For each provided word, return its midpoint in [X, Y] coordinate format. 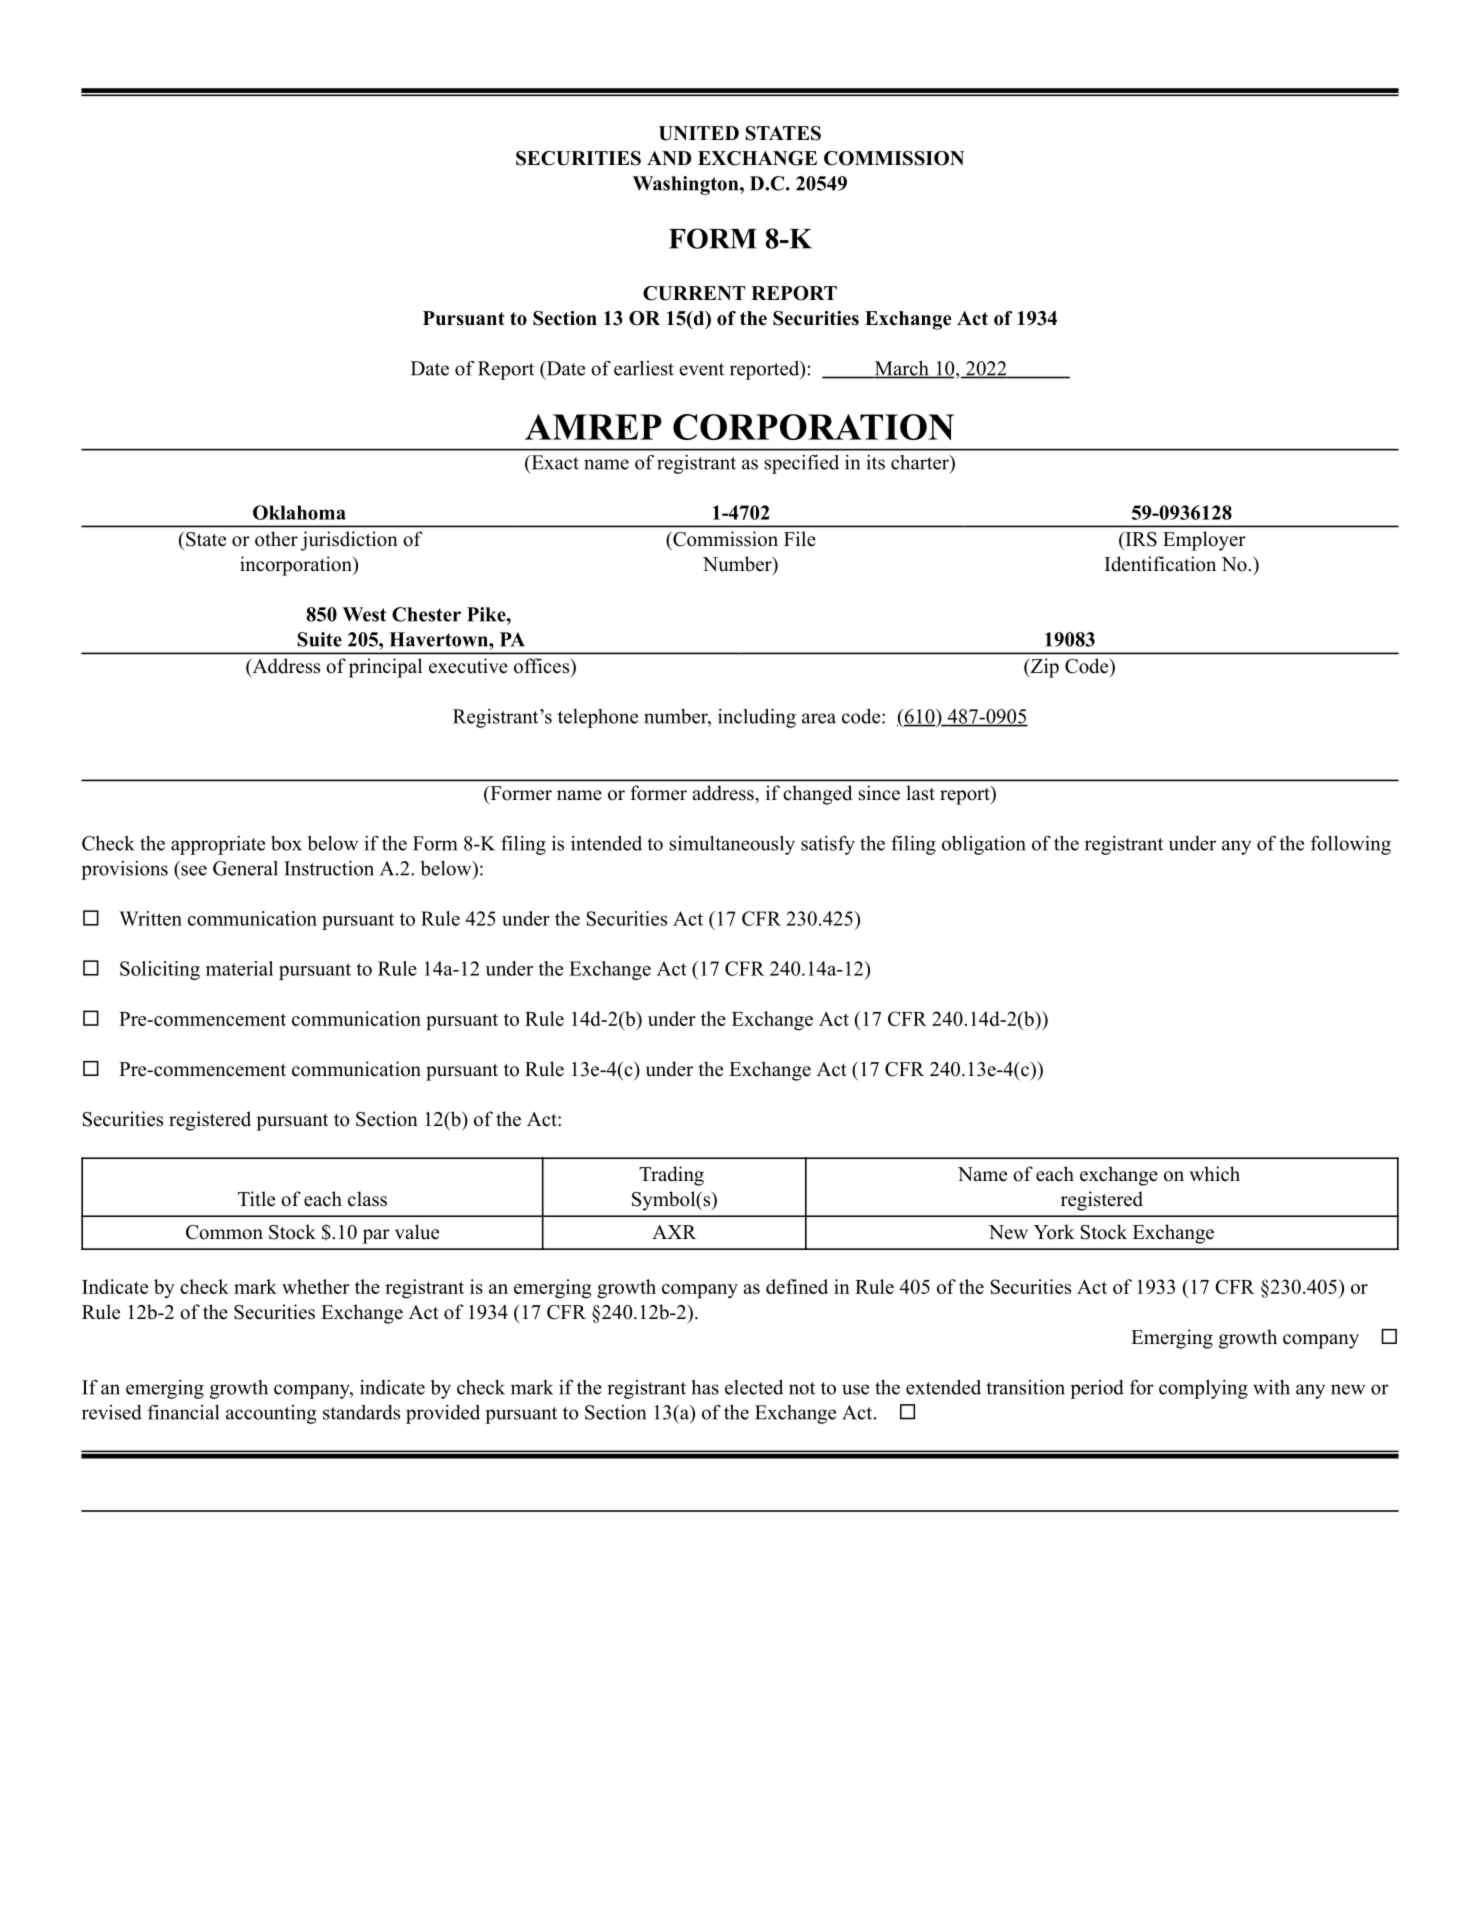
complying [1203, 1389]
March [901, 369]
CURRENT [694, 293]
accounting [271, 1414]
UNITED [699, 133]
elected [754, 1387]
